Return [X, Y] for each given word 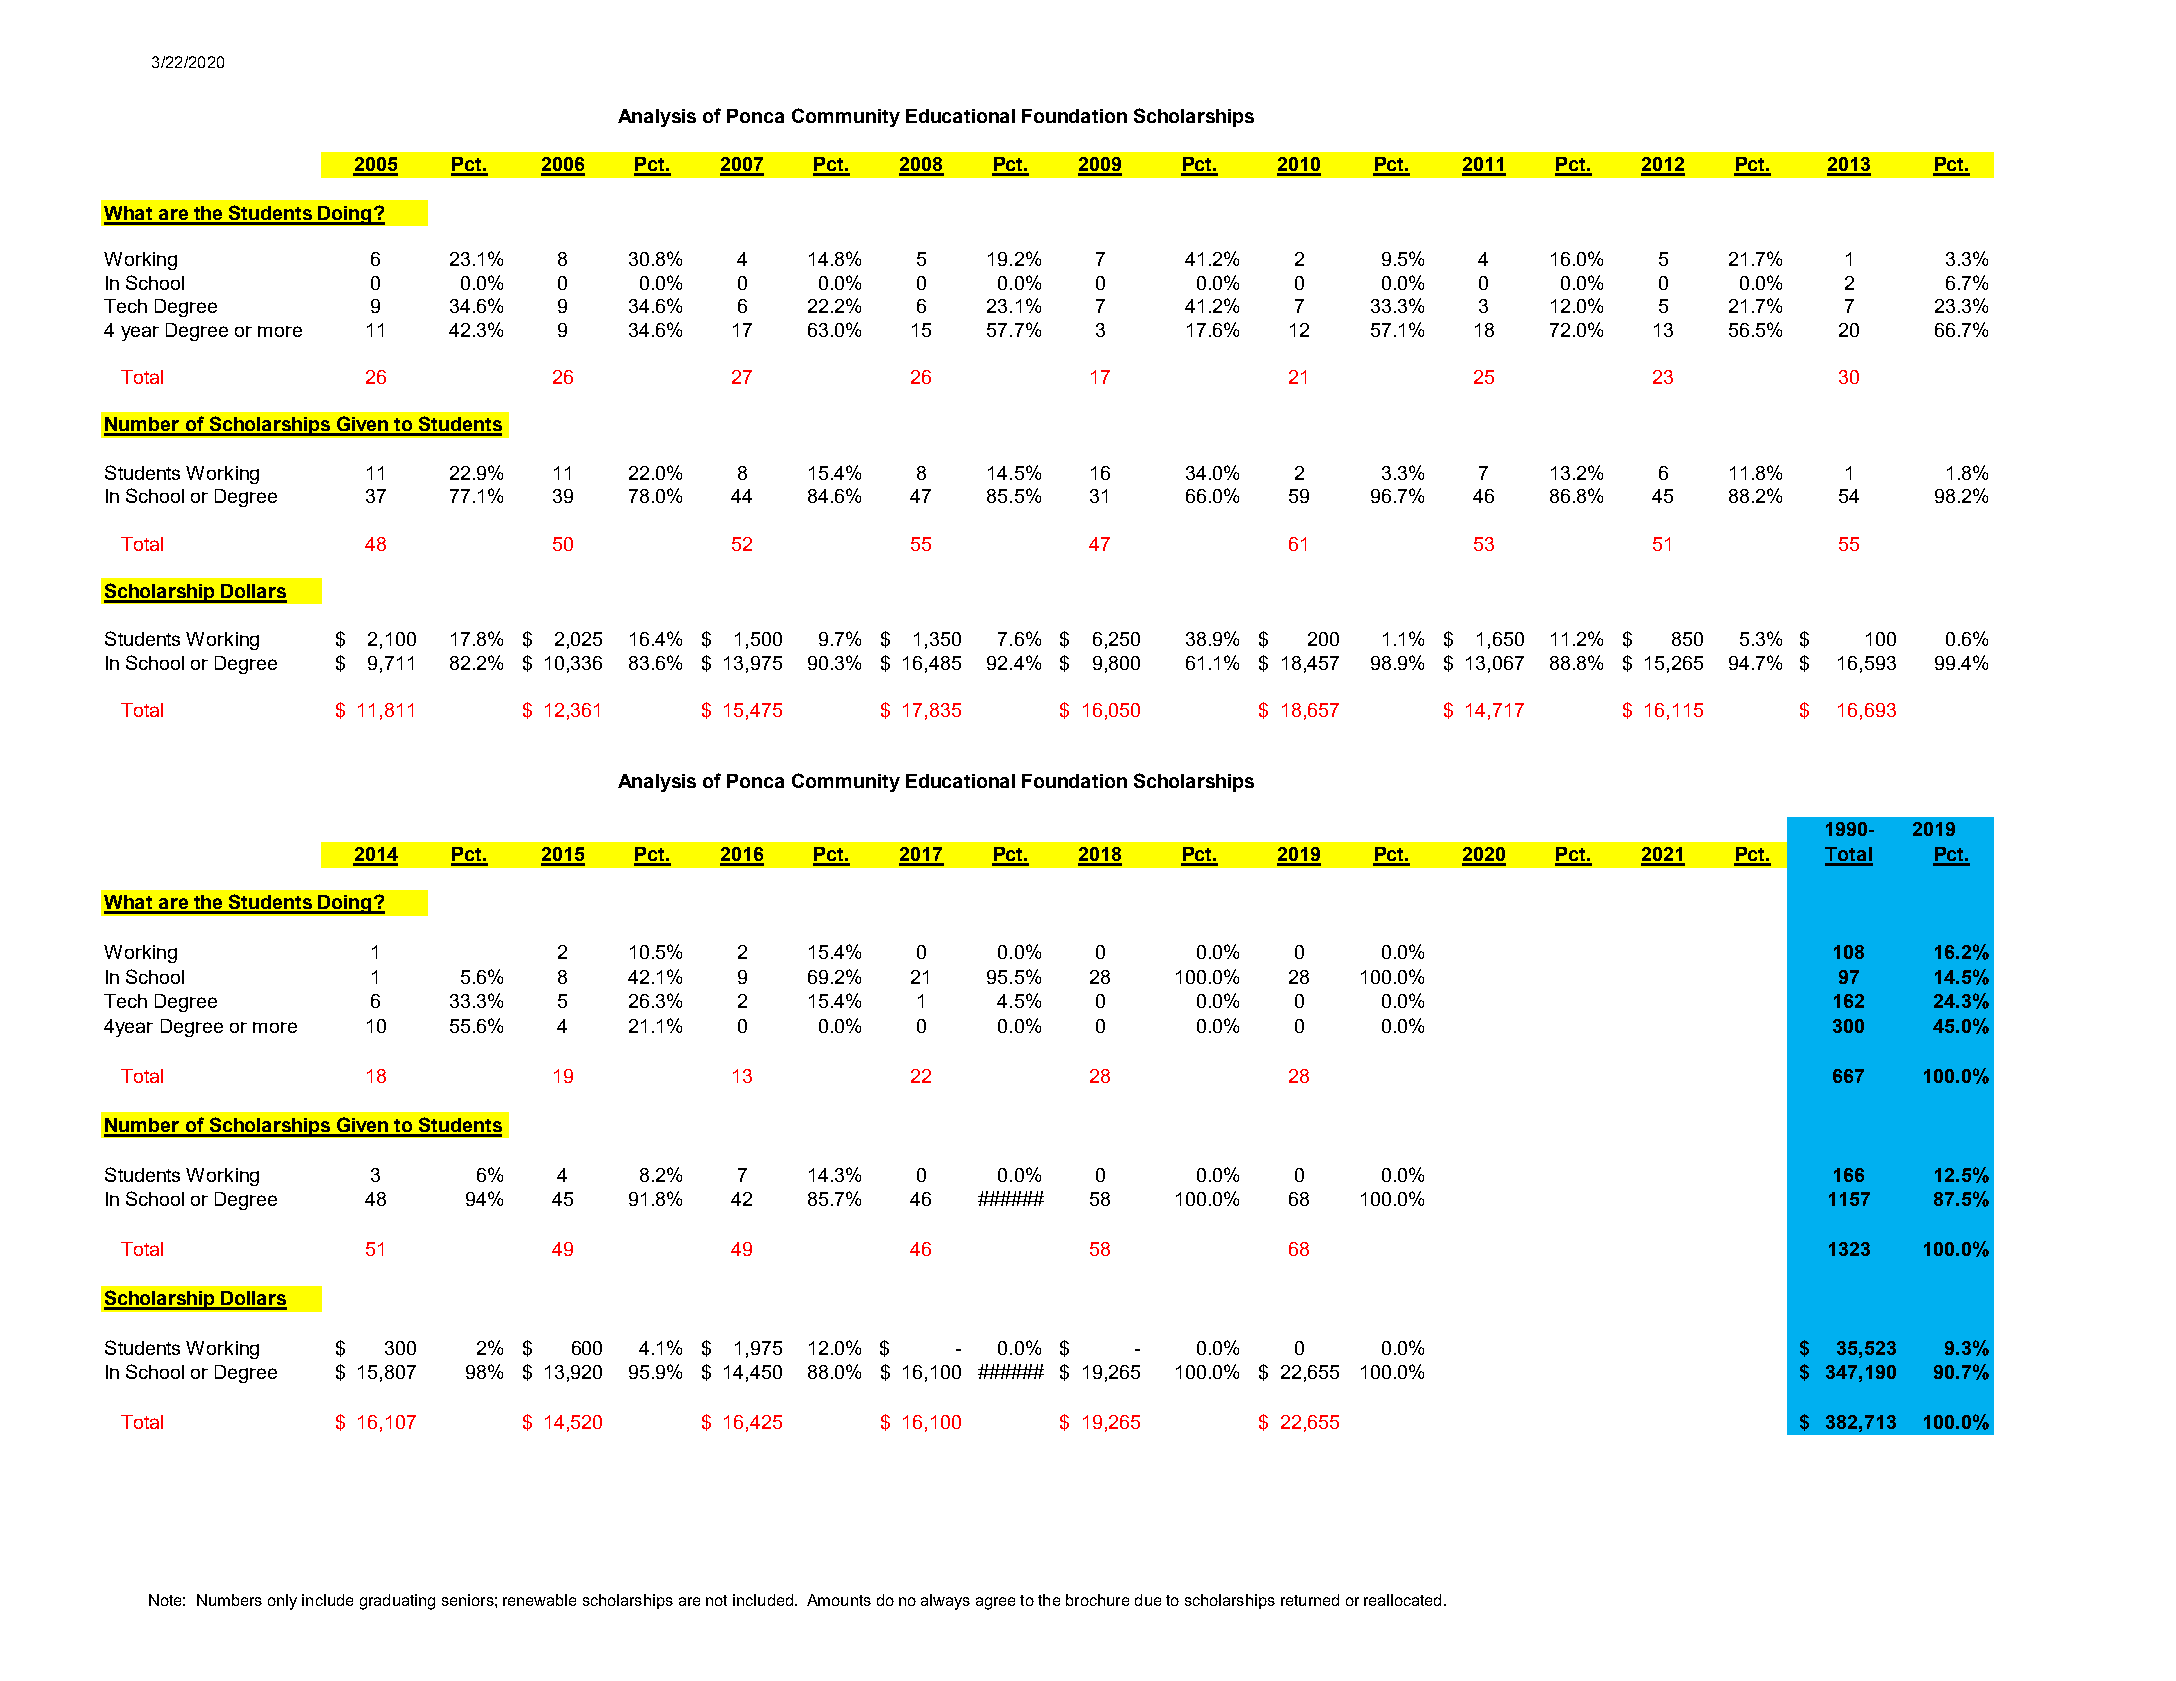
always [945, 1602]
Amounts [839, 1600]
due [1148, 1600]
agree [995, 1603]
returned [1310, 1600]
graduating [397, 1602]
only [282, 1602]
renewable [539, 1600]
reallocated [1402, 1600]
